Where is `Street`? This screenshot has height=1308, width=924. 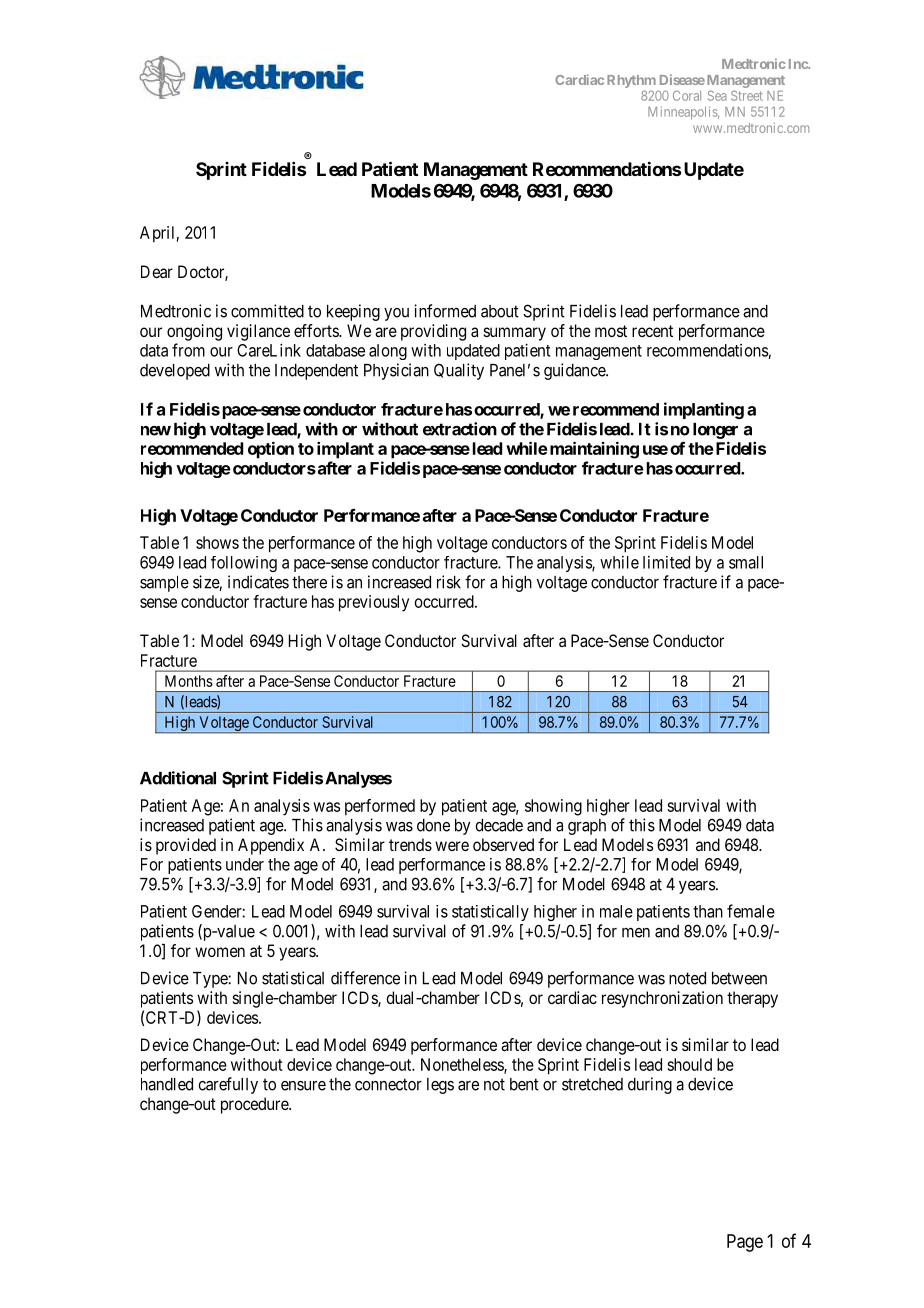
Street is located at coordinates (747, 95).
